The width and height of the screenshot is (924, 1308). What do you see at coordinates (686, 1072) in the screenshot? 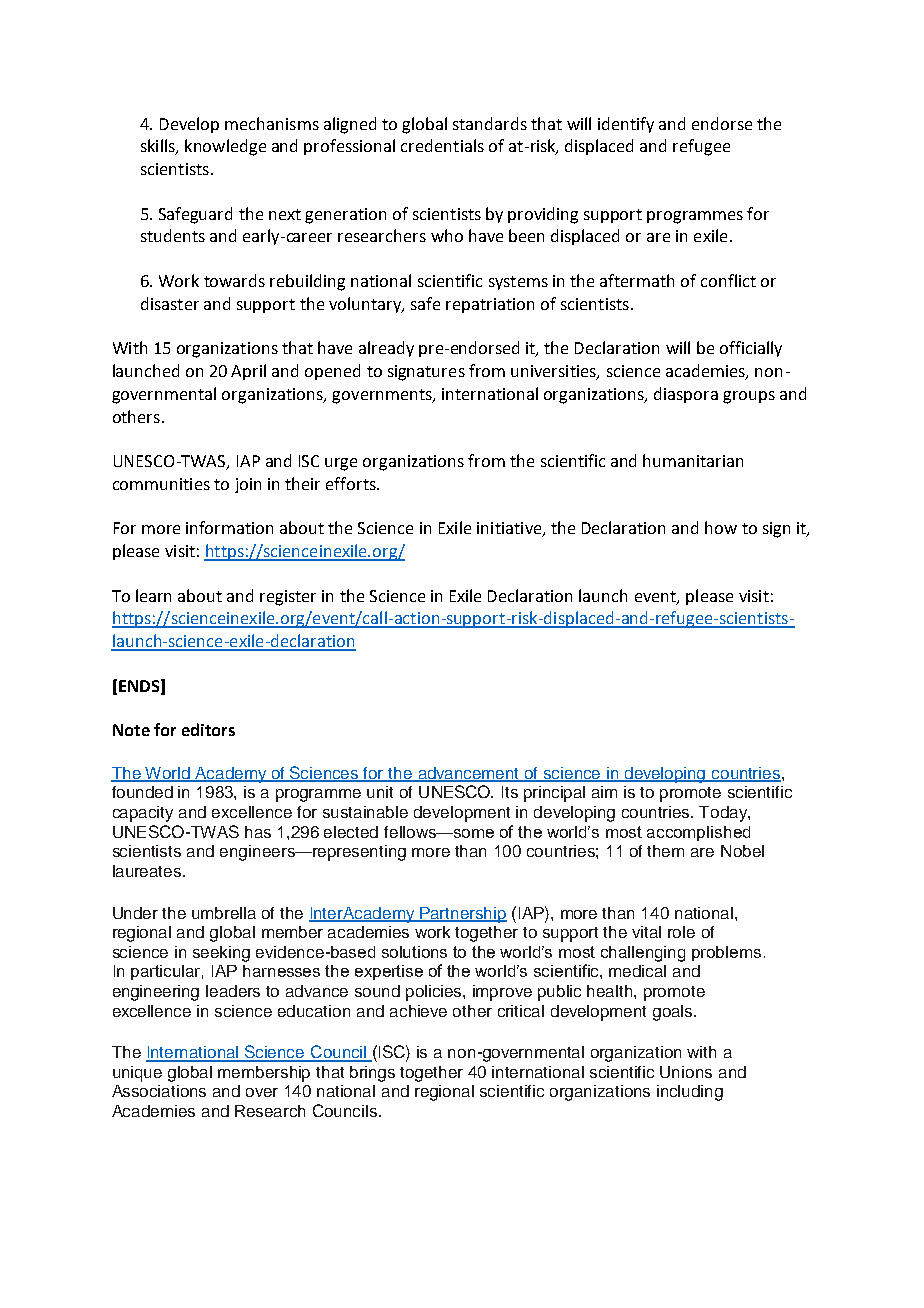
I see `Unions` at bounding box center [686, 1072].
